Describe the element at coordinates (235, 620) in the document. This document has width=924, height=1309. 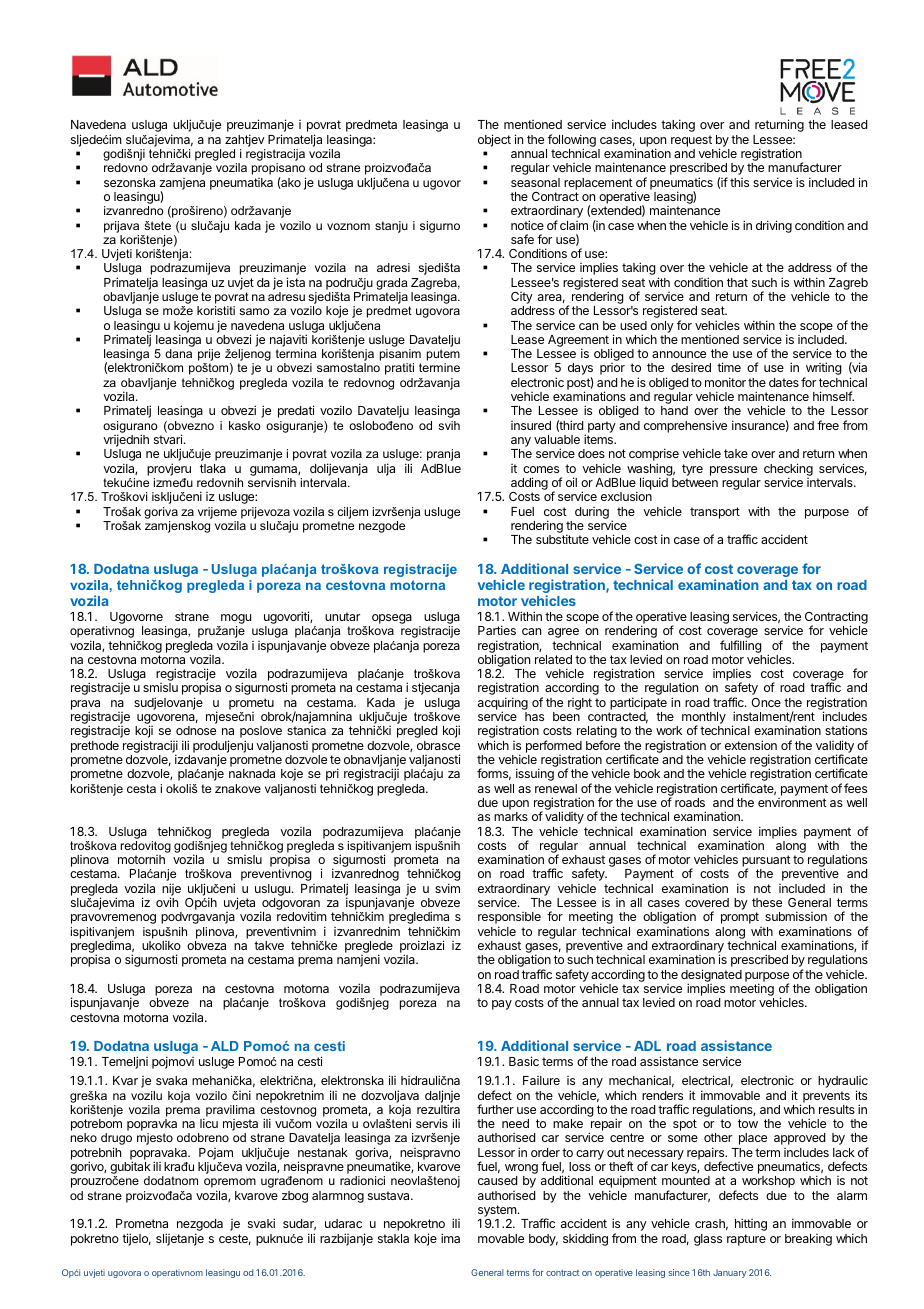
I see `mogu` at that location.
